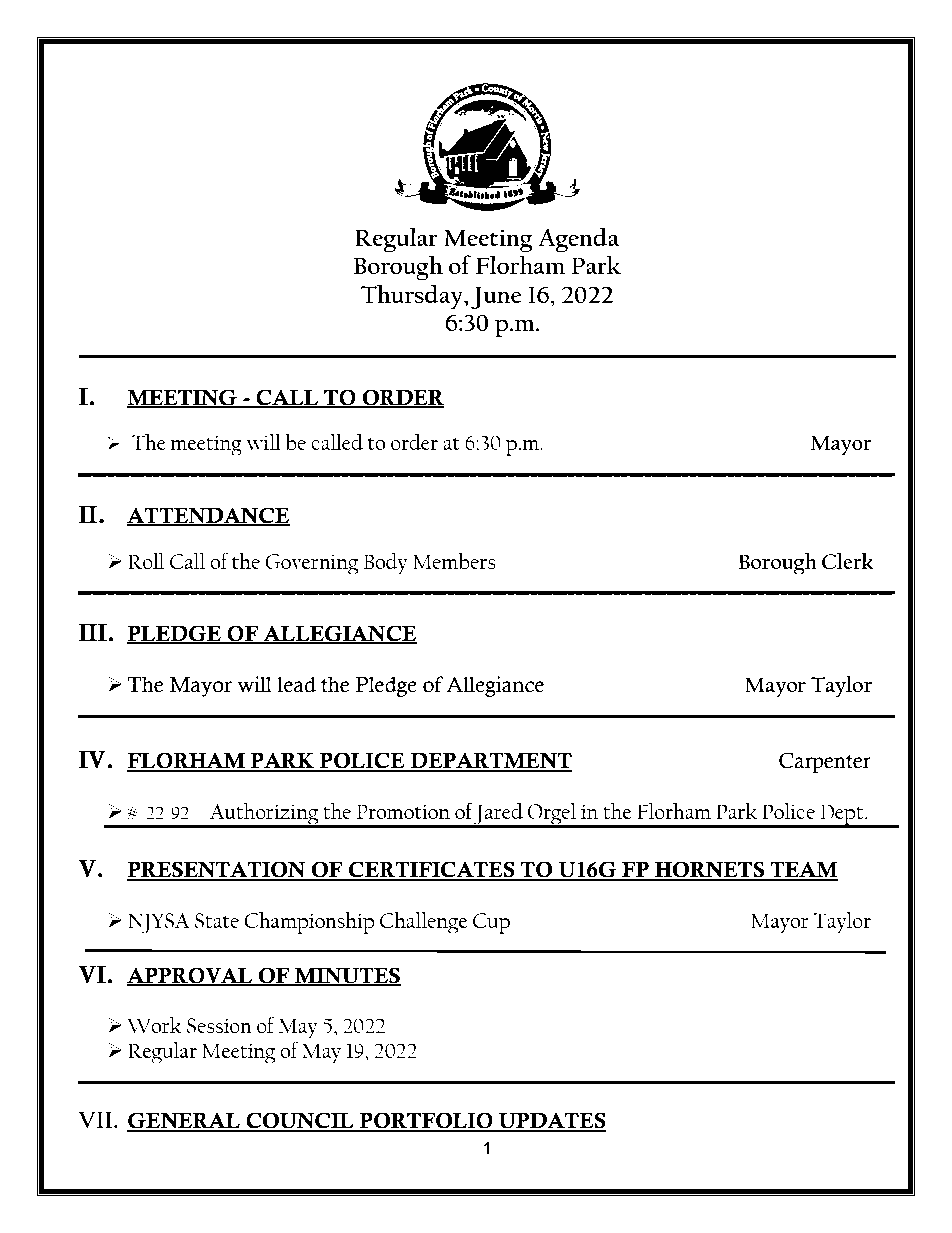 The image size is (952, 1233). I want to click on Agenda, so click(578, 240).
